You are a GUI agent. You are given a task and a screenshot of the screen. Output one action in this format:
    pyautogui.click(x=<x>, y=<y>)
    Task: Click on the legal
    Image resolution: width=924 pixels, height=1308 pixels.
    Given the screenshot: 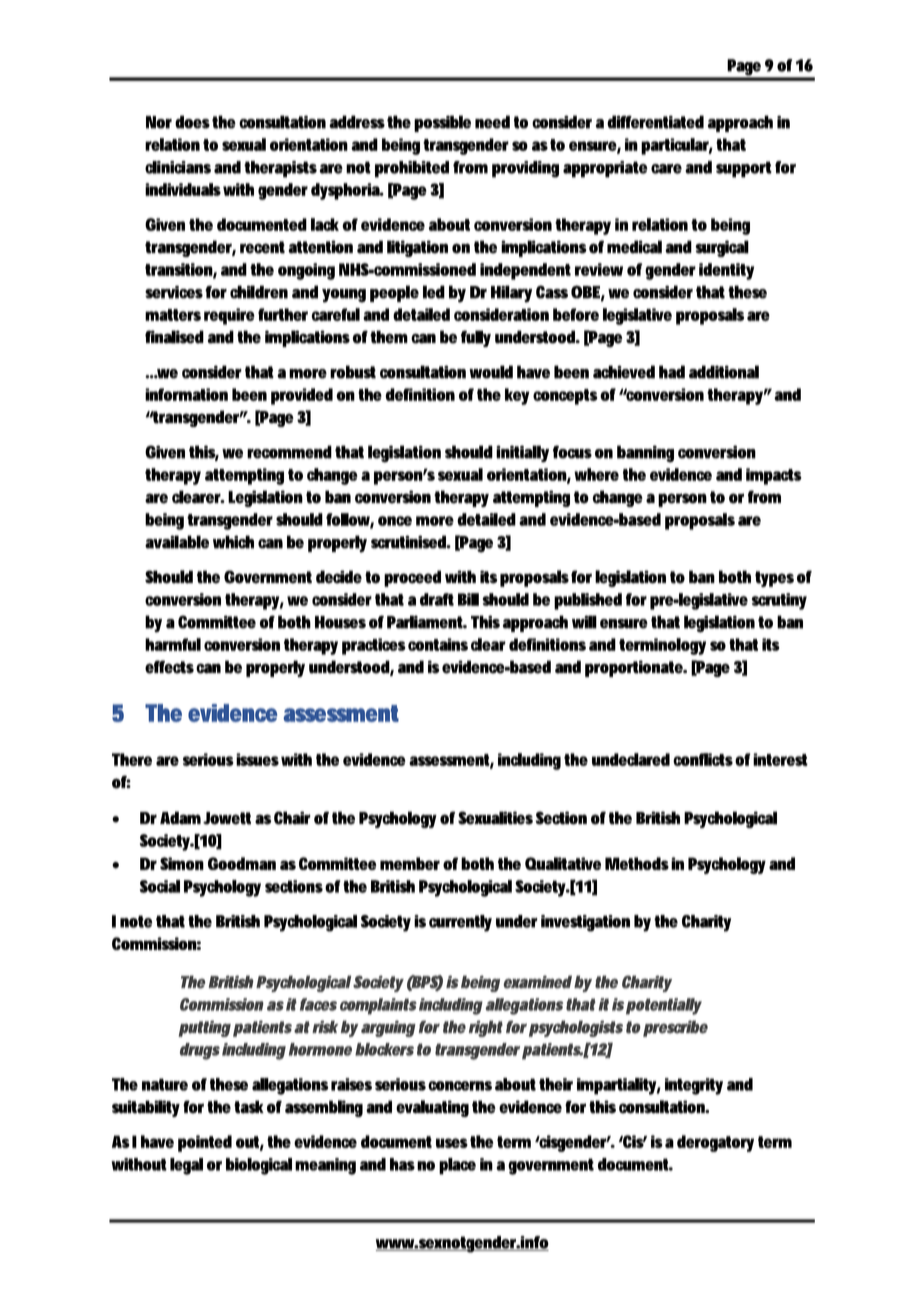 What is the action you would take?
    pyautogui.click(x=186, y=1166)
